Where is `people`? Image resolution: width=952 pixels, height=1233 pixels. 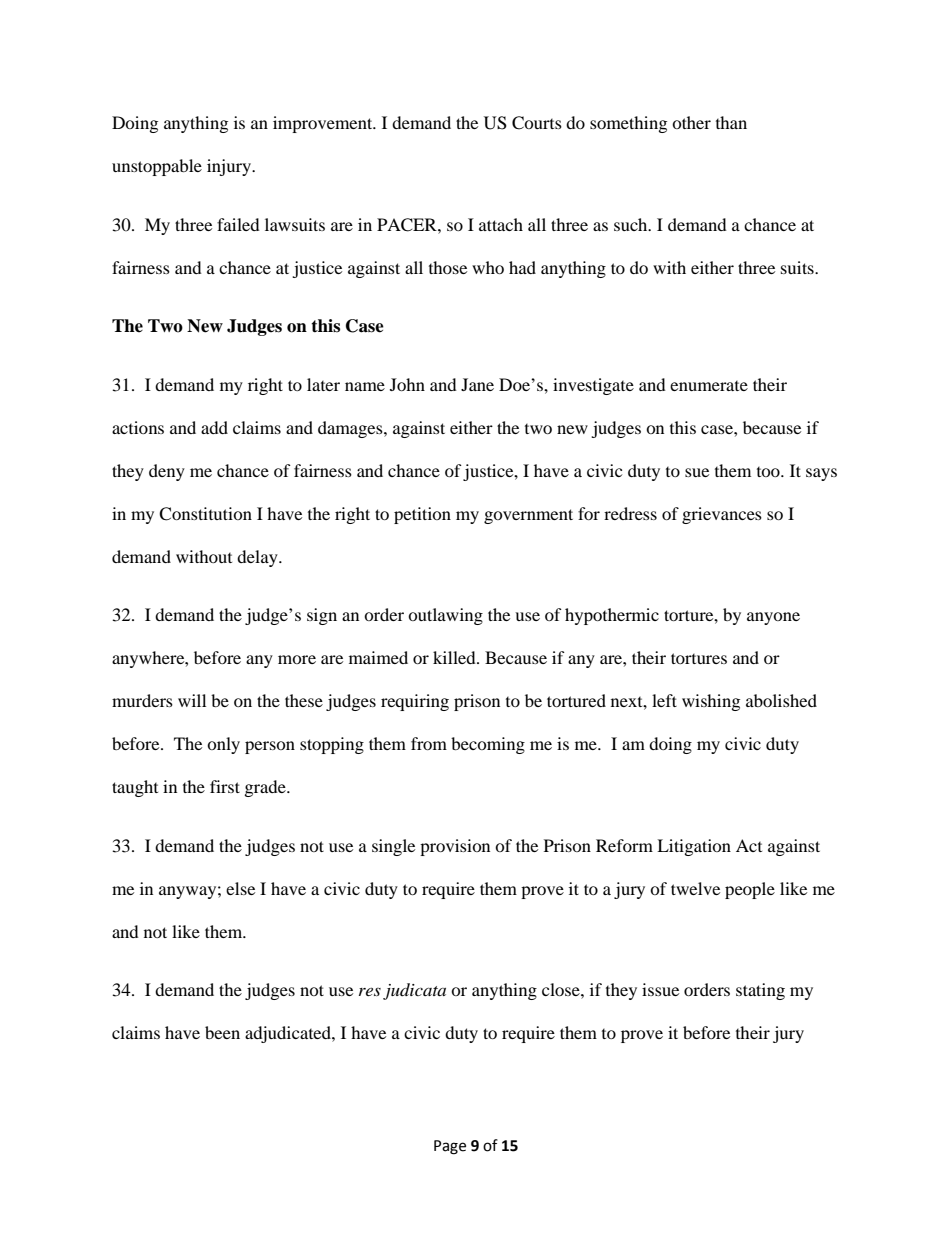
people is located at coordinates (750, 890).
